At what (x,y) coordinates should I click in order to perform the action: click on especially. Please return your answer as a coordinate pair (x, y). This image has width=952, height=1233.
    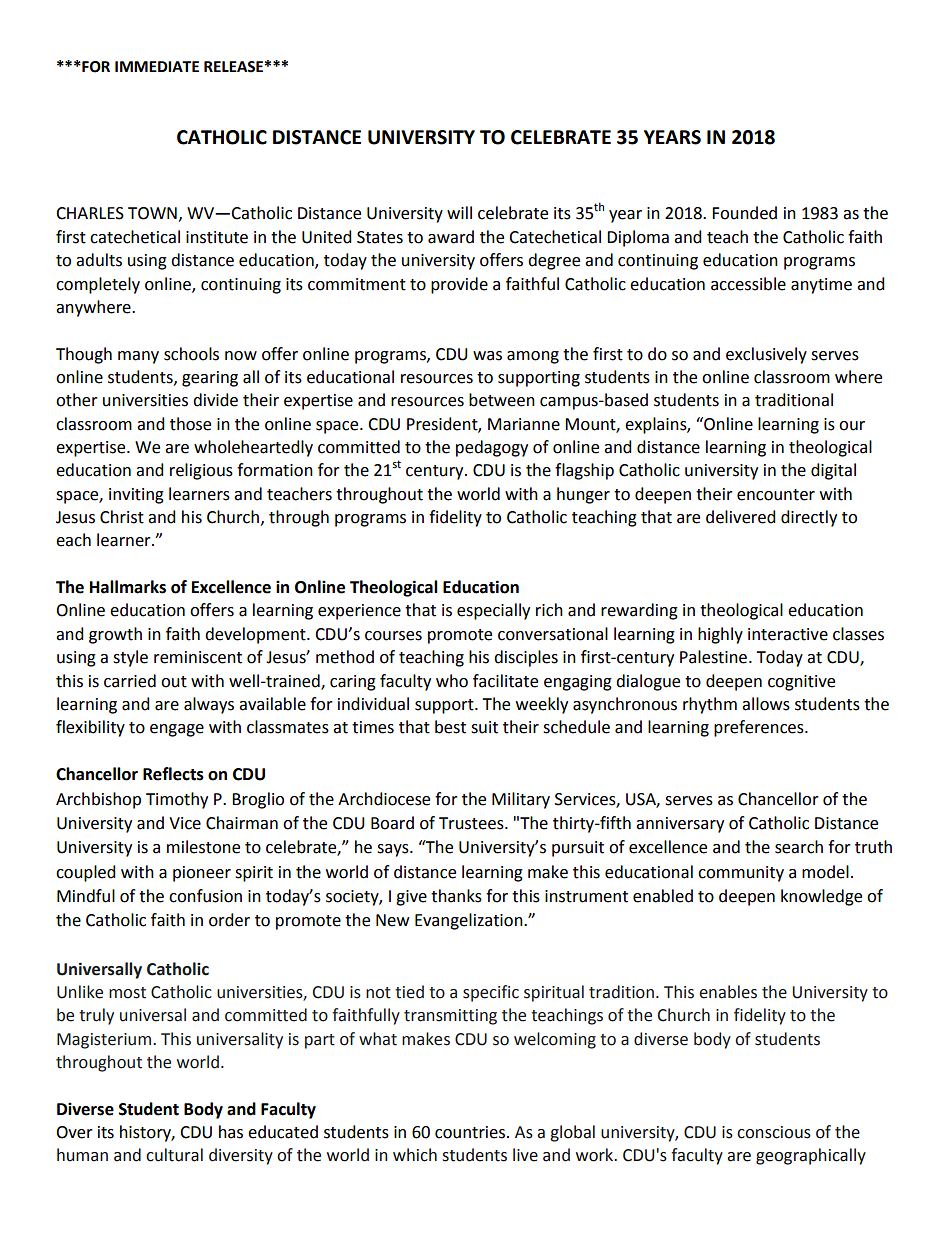
    Looking at the image, I should click on (493, 611).
